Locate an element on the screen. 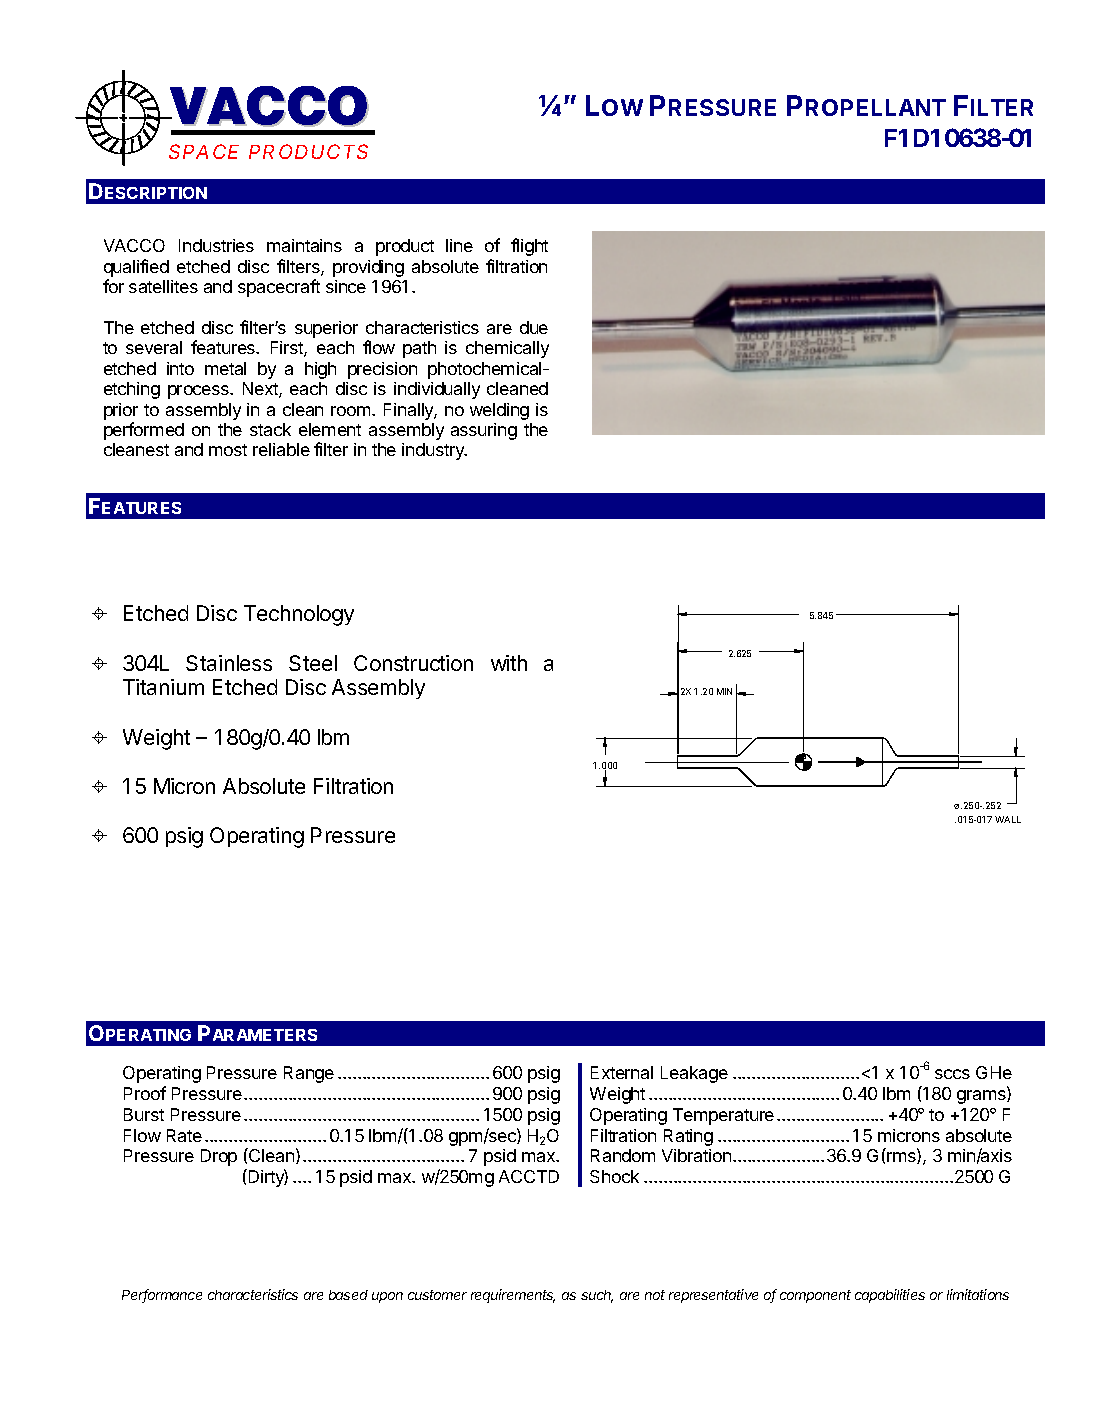 This screenshot has width=1094, height=1416. welding is located at coordinates (499, 411).
